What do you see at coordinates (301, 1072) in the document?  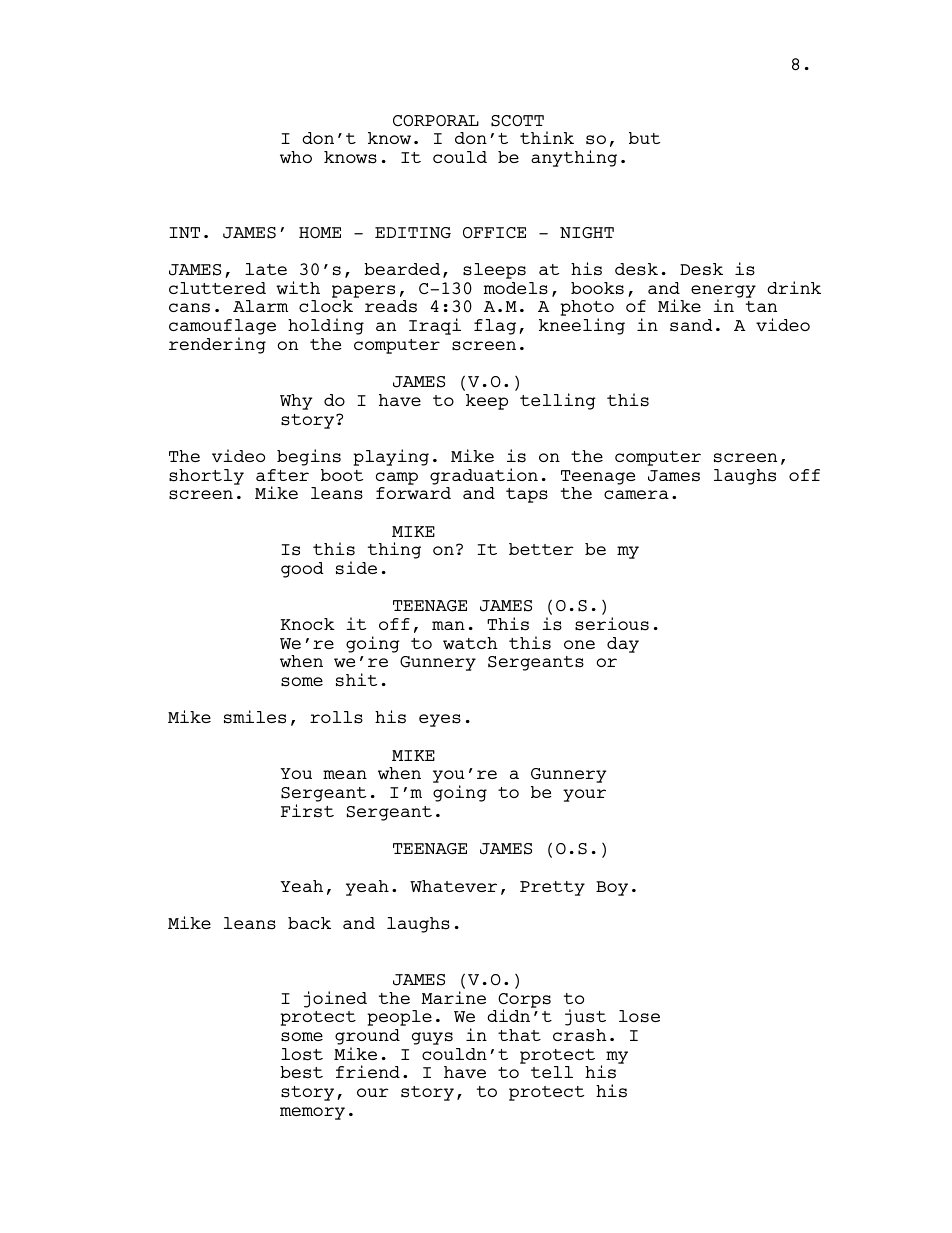 I see `best` at bounding box center [301, 1072].
